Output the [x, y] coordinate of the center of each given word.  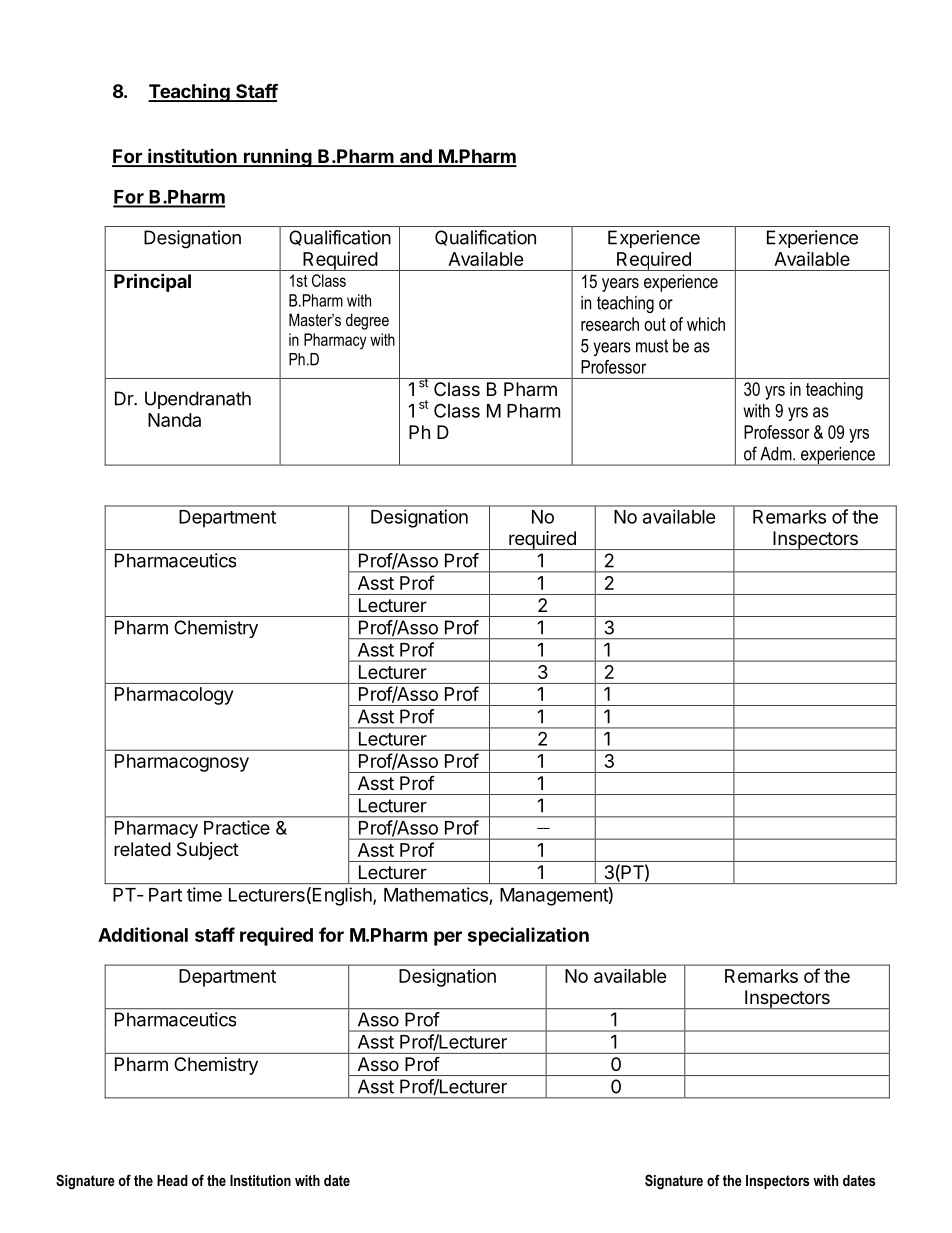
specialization [528, 936]
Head [172, 1180]
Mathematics [436, 894]
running [277, 157]
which [706, 324]
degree [367, 321]
